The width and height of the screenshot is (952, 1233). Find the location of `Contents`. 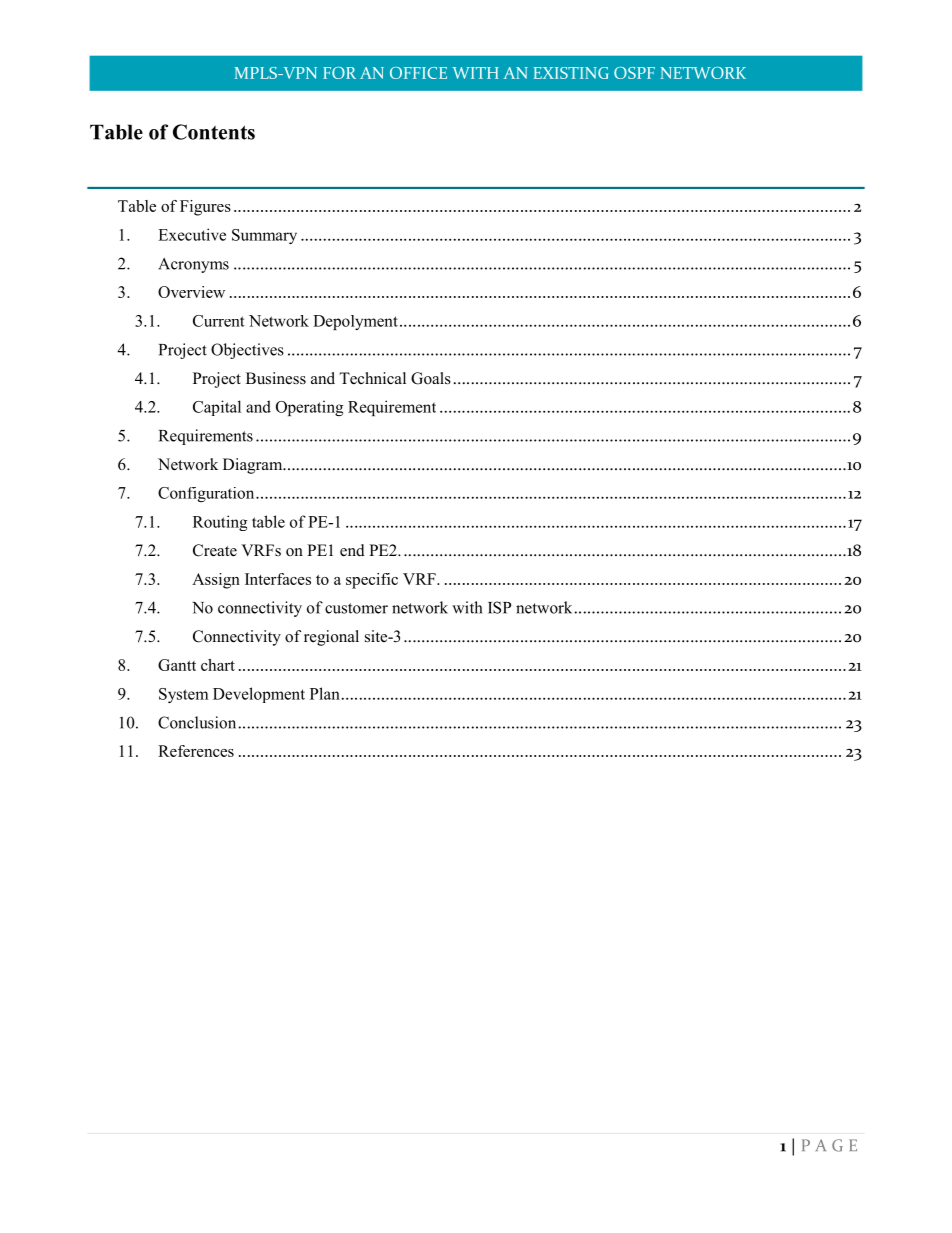

Contents is located at coordinates (214, 132).
